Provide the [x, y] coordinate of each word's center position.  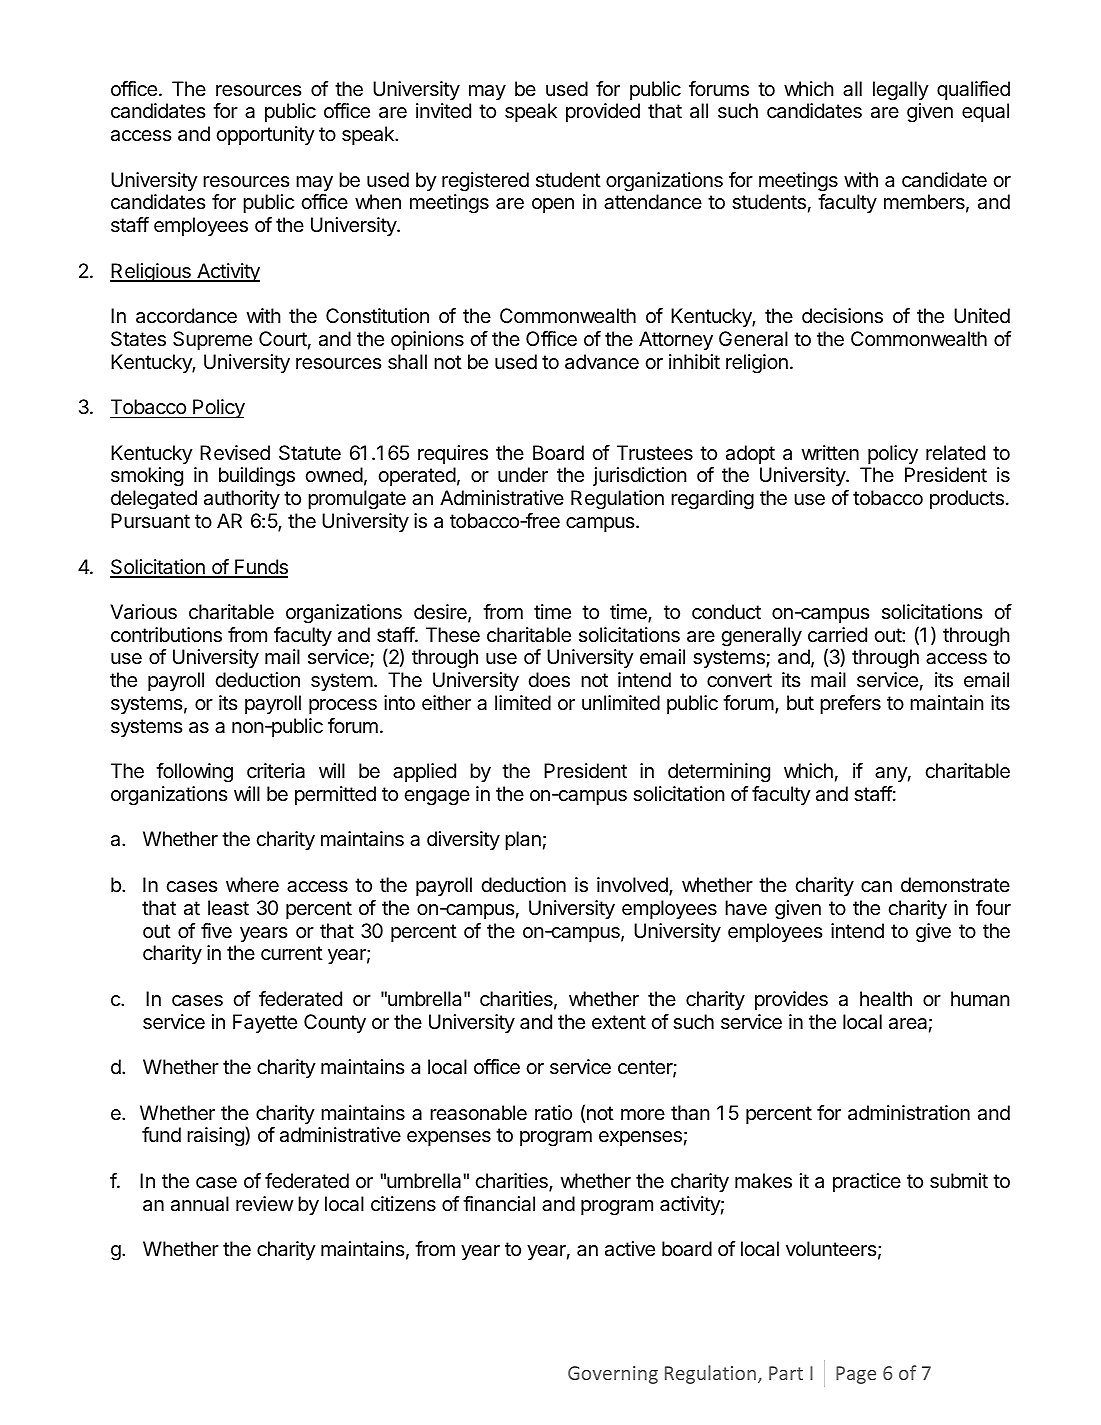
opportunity [265, 135]
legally [901, 91]
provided [603, 112]
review [264, 1204]
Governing [613, 1375]
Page [856, 1375]
